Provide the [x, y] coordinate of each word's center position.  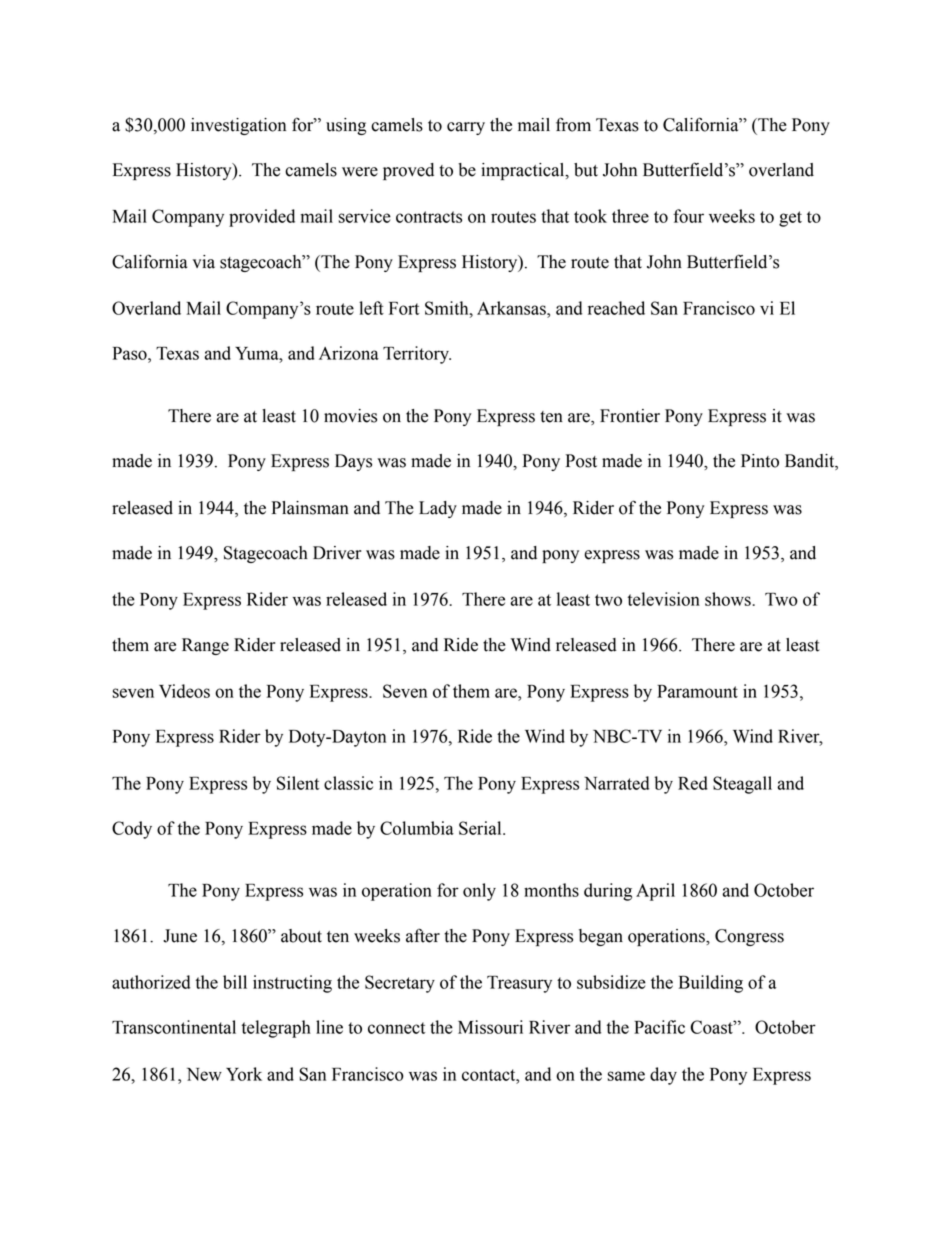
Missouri [490, 1027]
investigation [238, 126]
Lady [438, 509]
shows [729, 599]
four [688, 216]
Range [205, 646]
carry [466, 128]
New [204, 1074]
